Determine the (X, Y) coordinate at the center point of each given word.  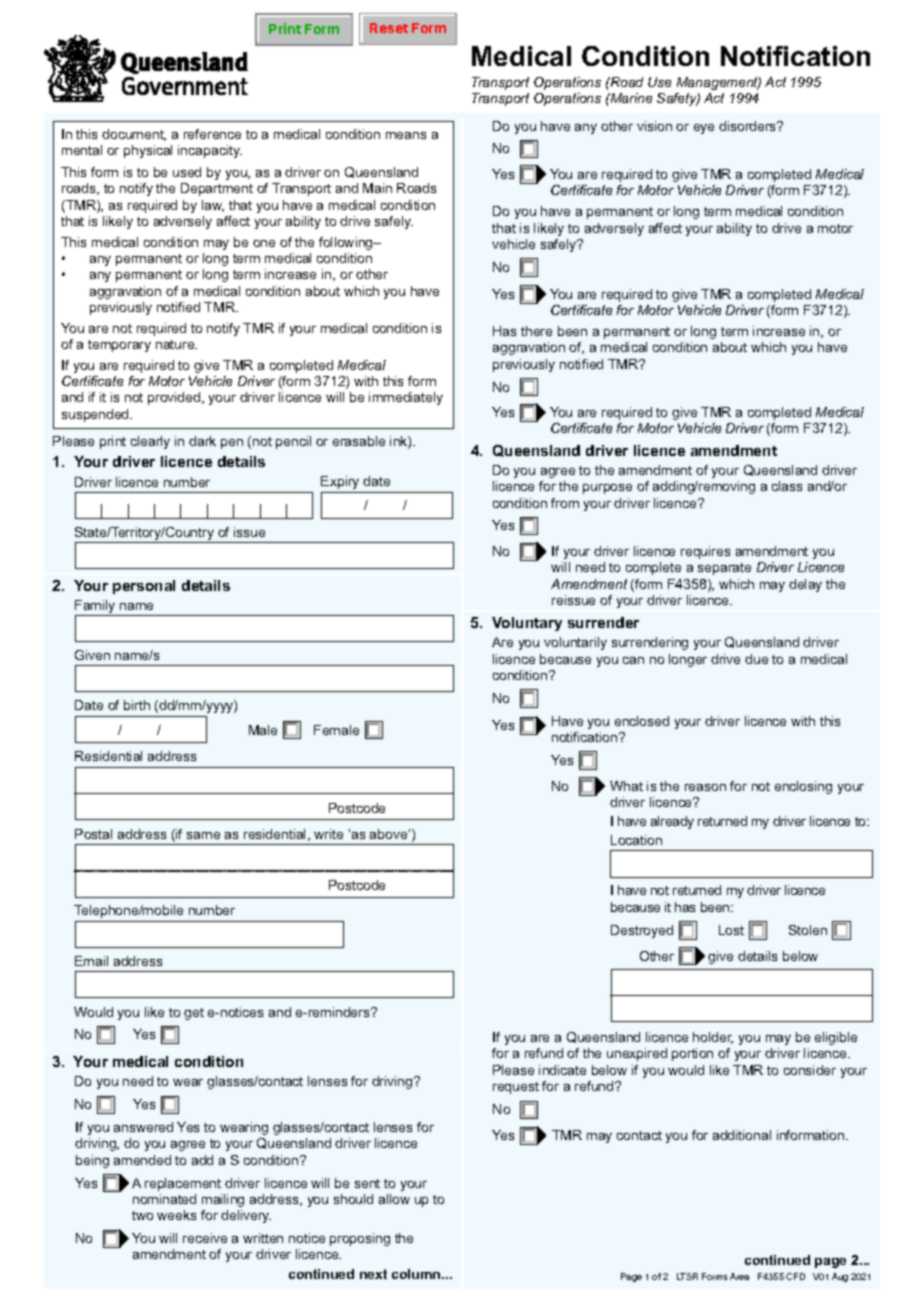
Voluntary (527, 624)
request (516, 1088)
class (787, 486)
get (194, 1014)
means (406, 135)
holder (713, 1038)
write (328, 834)
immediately (406, 398)
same (203, 835)
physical (148, 151)
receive (205, 1238)
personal (144, 587)
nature (176, 344)
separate (724, 569)
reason (705, 787)
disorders (749, 126)
